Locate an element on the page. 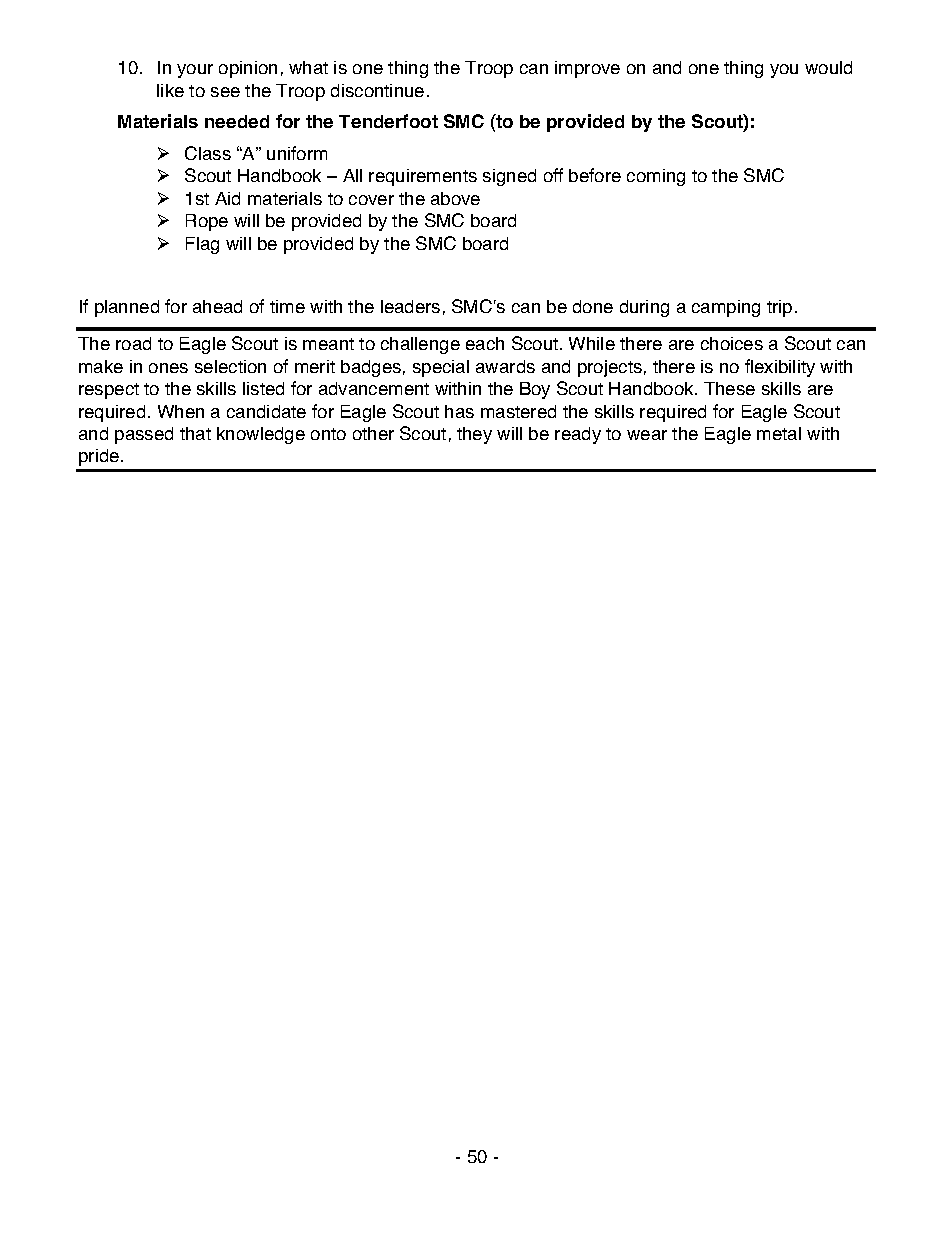 The image size is (952, 1233). road is located at coordinates (133, 343).
